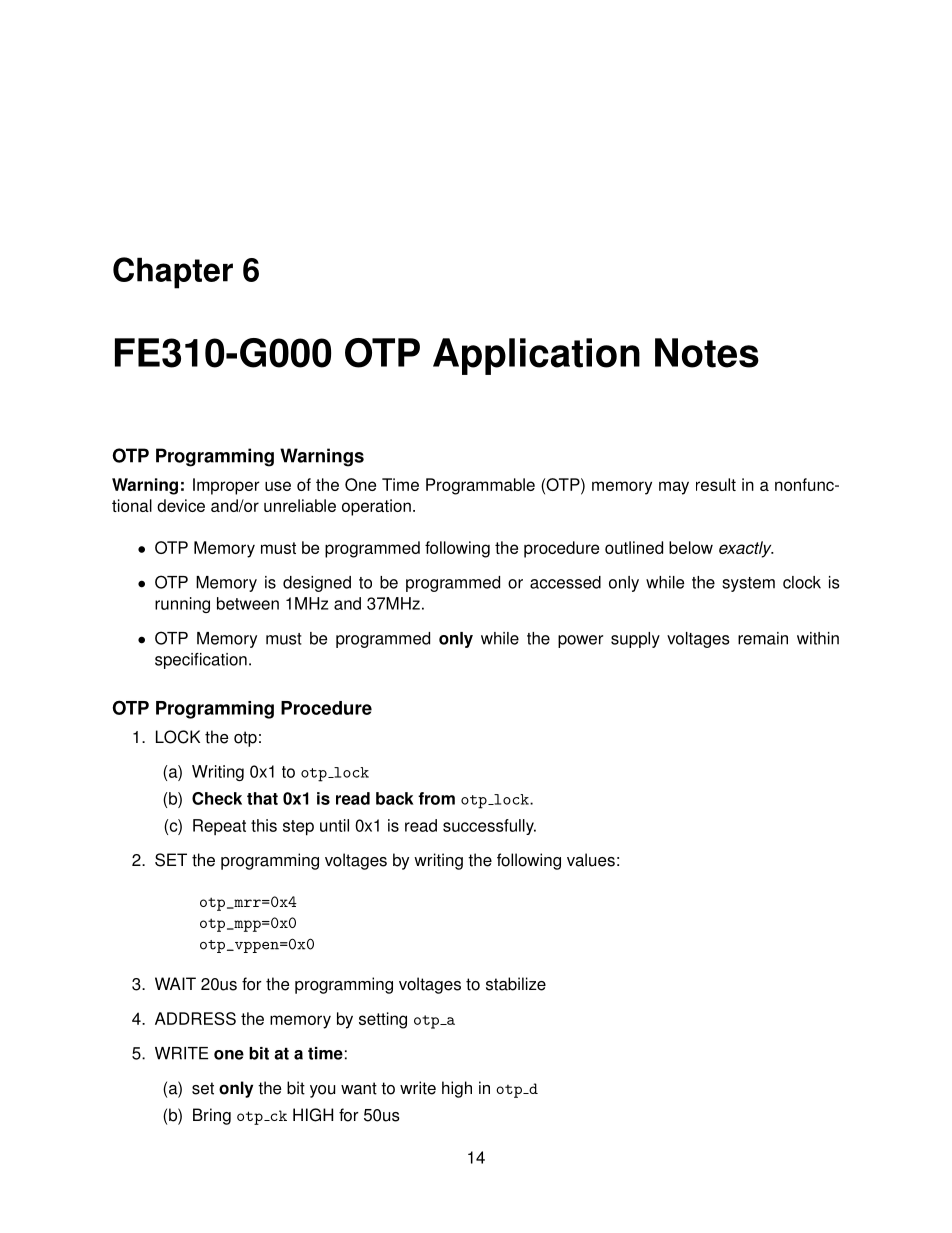 The image size is (952, 1233). I want to click on Chapter, so click(173, 273).
